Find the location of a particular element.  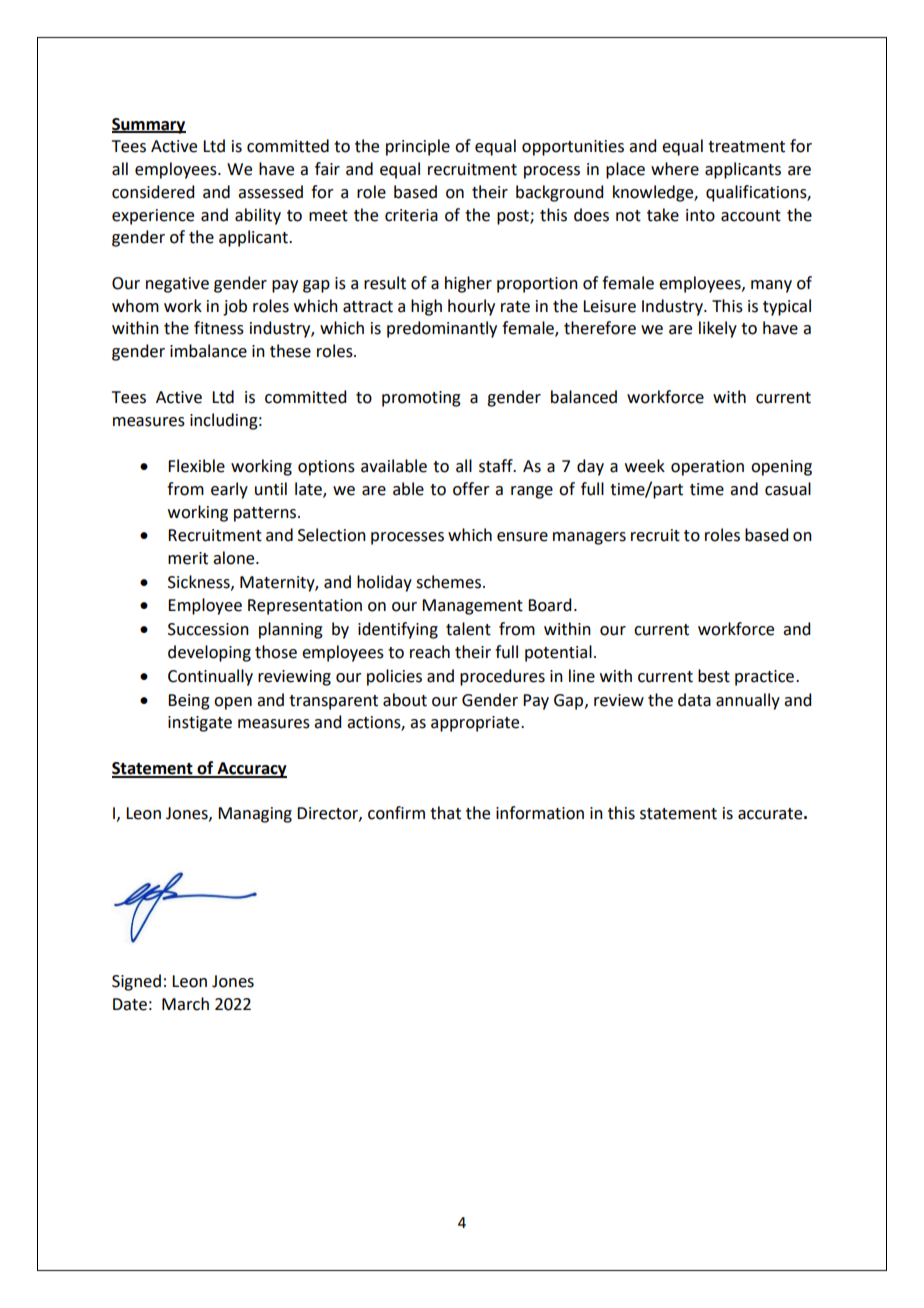

Summary is located at coordinates (149, 126).
